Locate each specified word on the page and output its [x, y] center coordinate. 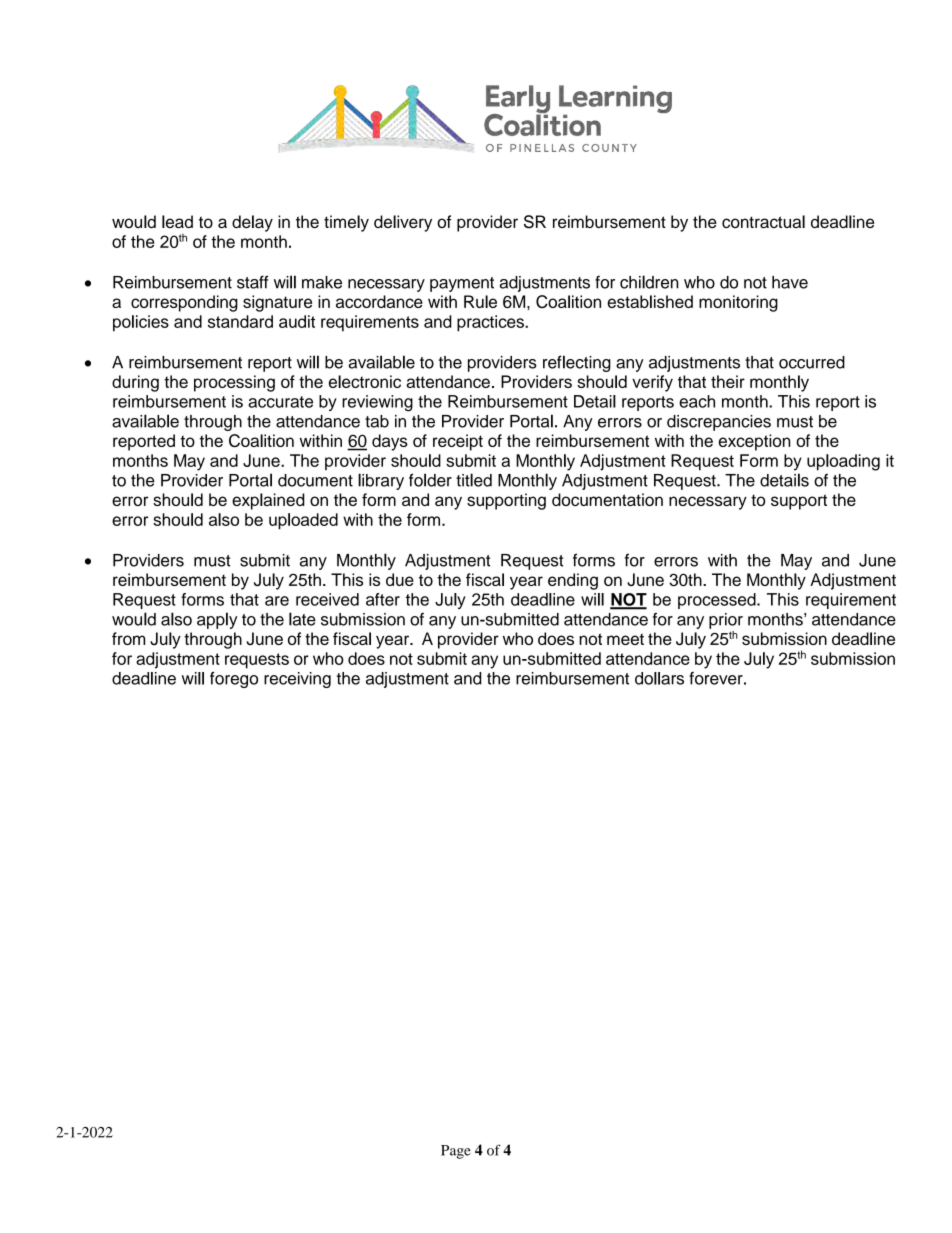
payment [462, 284]
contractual [763, 221]
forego [234, 680]
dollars [659, 678]
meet [625, 639]
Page [456, 1152]
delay [252, 223]
